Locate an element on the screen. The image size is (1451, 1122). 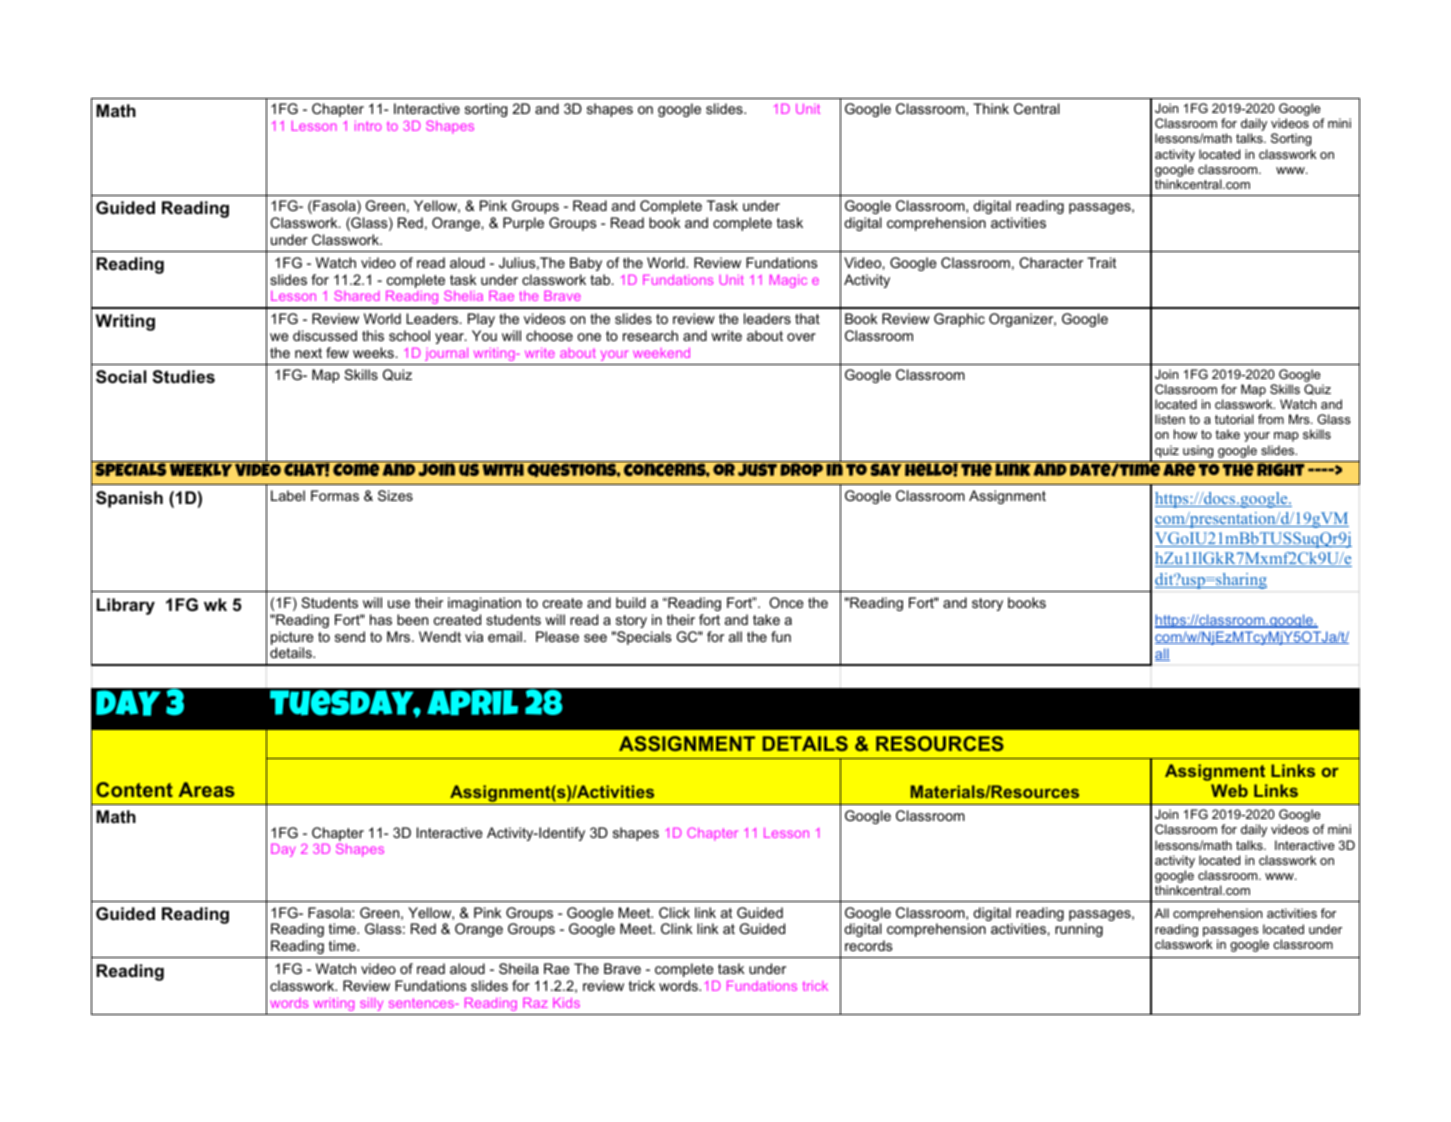
Areas is located at coordinates (206, 789).
